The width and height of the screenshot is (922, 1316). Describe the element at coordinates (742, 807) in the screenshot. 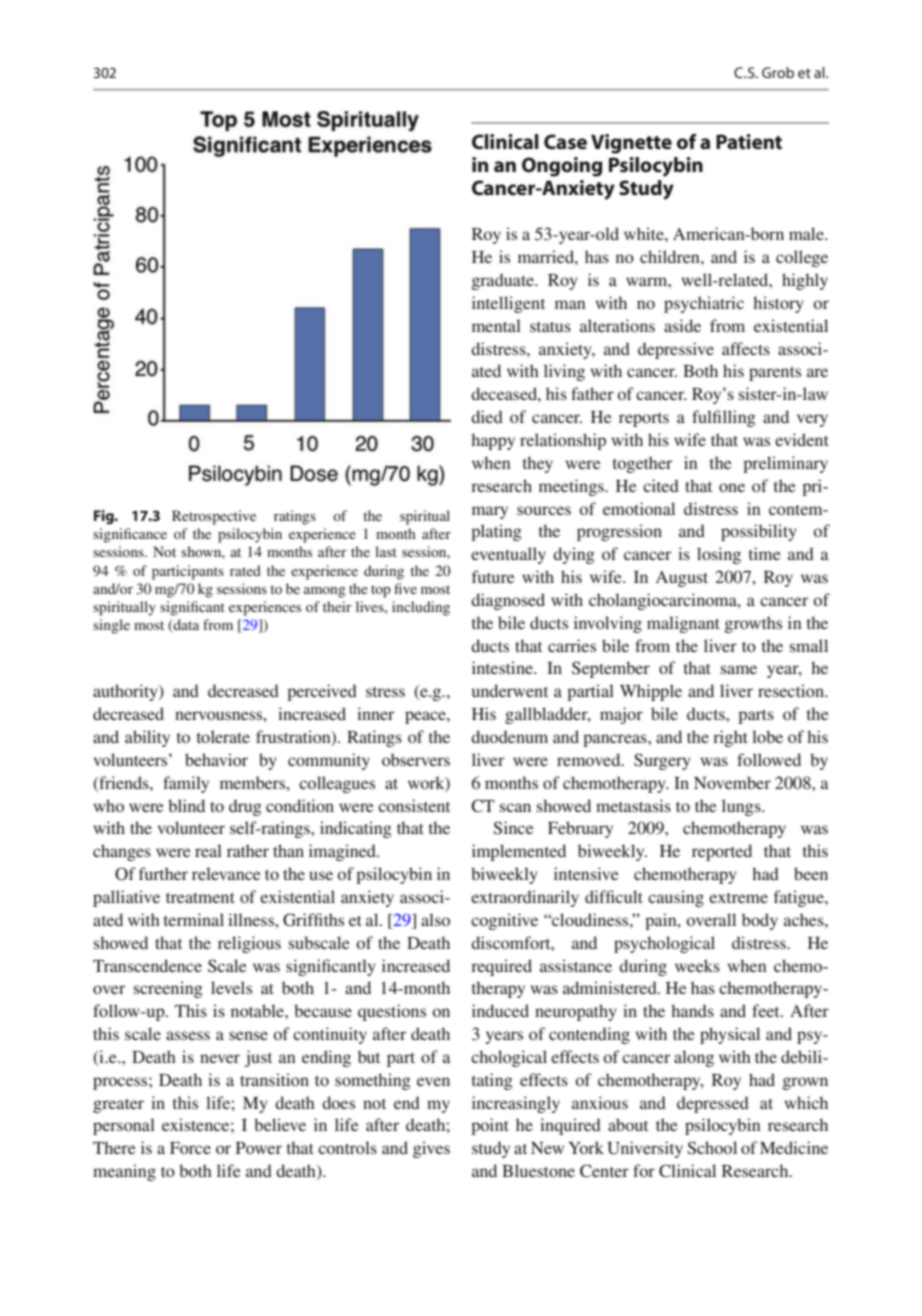

I see `lungs` at that location.
